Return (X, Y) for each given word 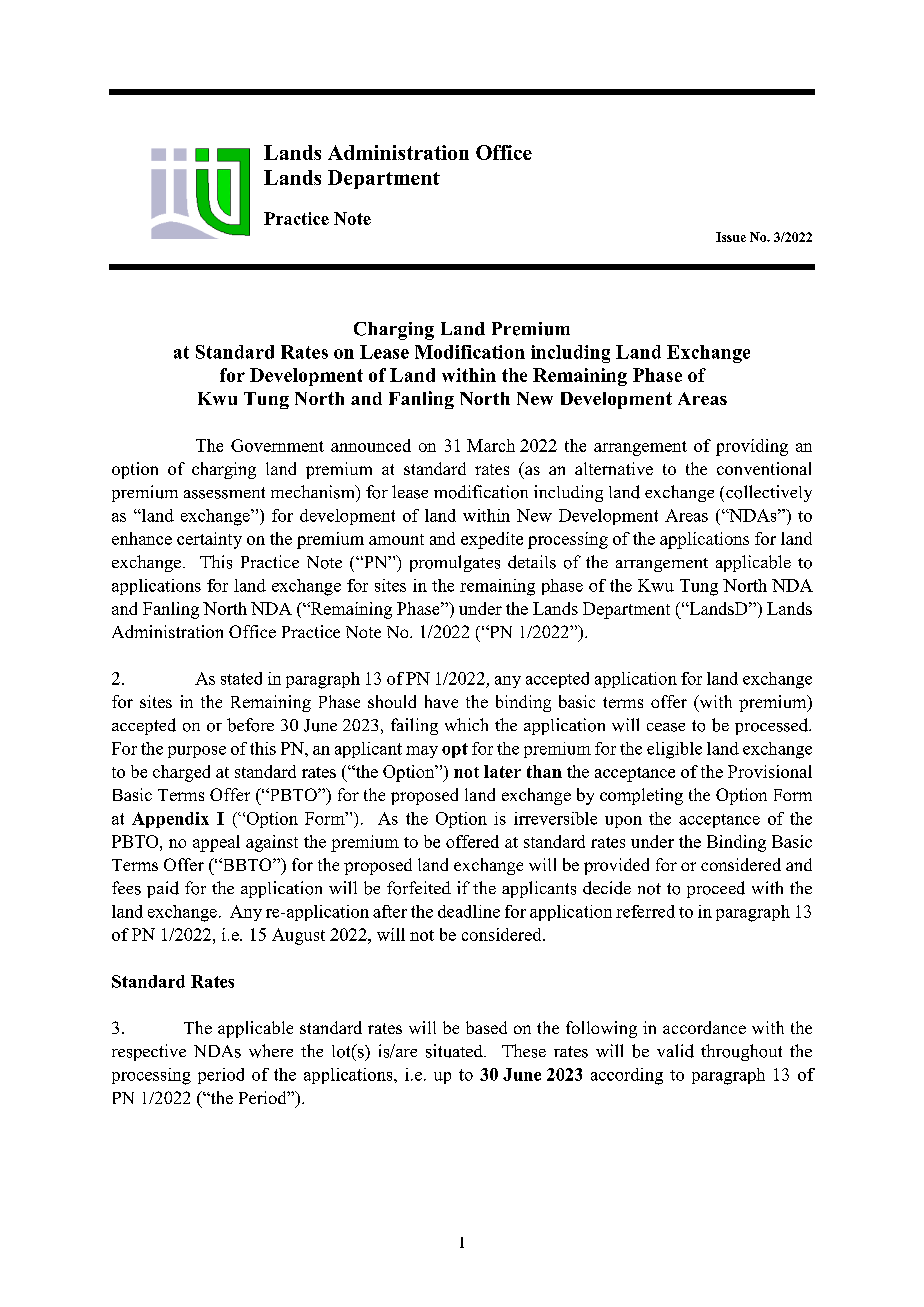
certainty (209, 540)
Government (277, 445)
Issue (731, 237)
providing (752, 447)
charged (181, 773)
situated (455, 1051)
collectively (769, 493)
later (502, 771)
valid (675, 1051)
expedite (492, 540)
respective (149, 1052)
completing (641, 796)
